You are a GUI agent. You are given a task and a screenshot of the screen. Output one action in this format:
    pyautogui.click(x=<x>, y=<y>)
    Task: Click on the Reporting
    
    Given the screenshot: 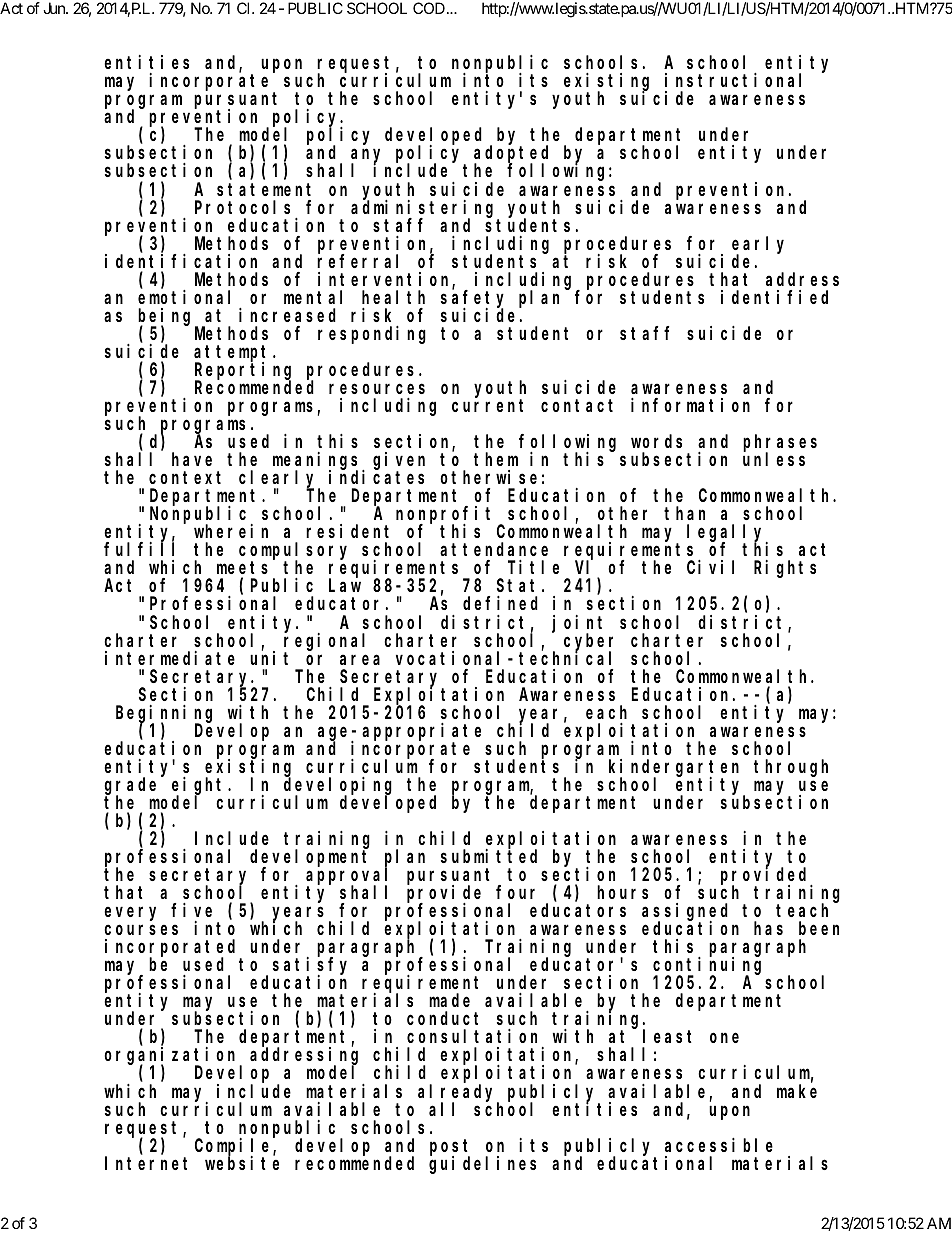 What is the action you would take?
    pyautogui.click(x=243, y=372)
